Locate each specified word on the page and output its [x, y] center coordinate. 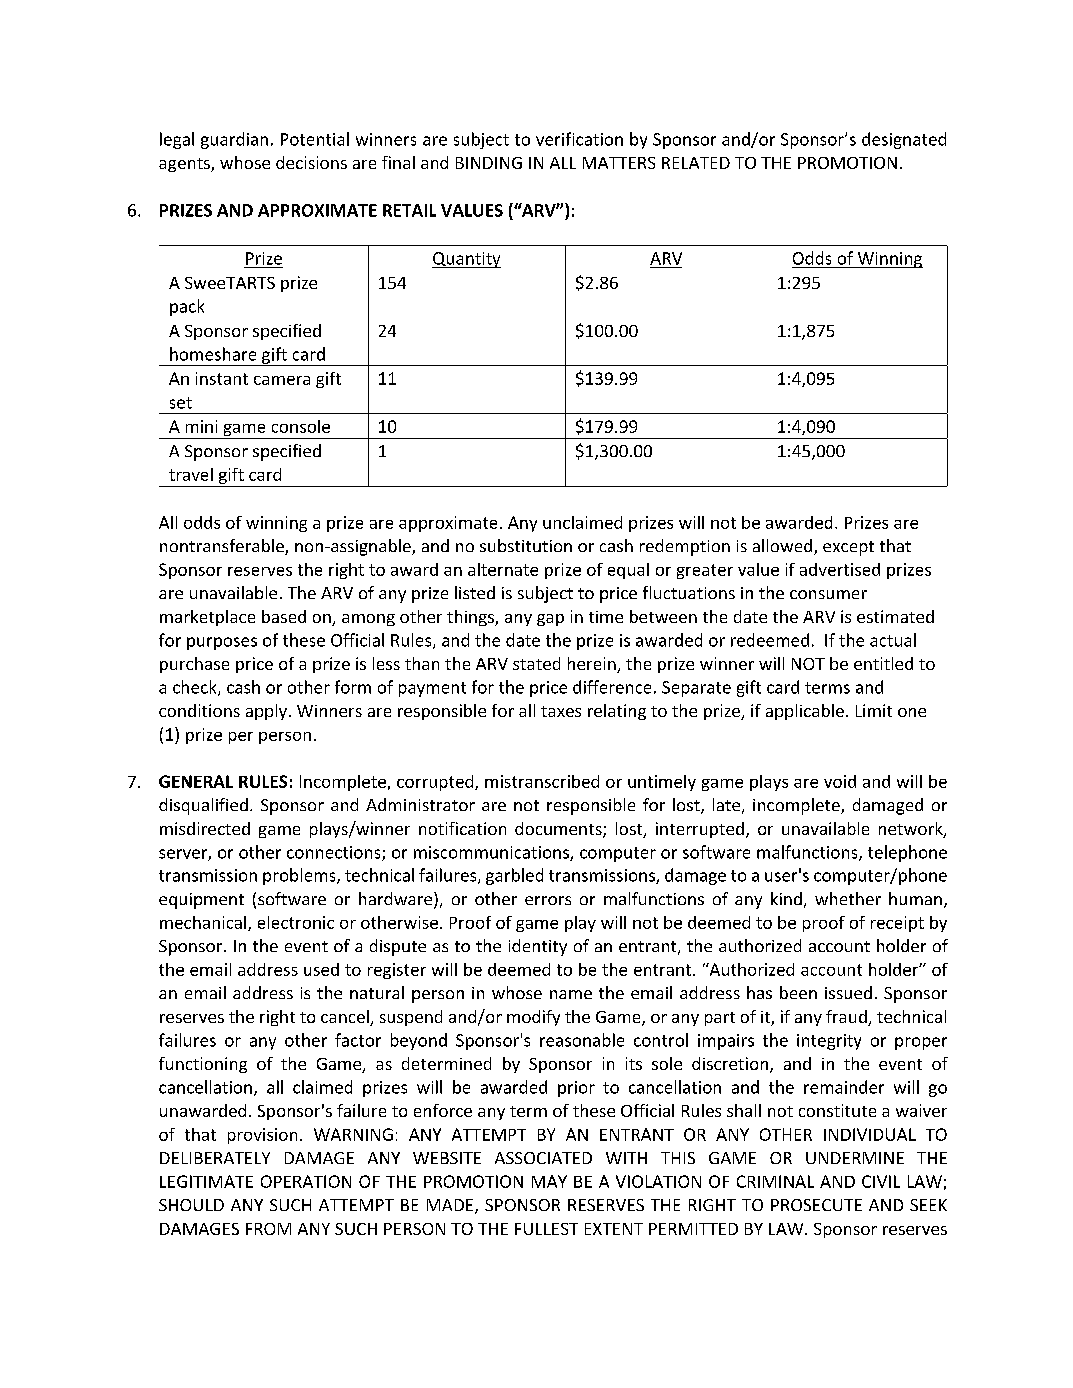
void [840, 781]
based [284, 616]
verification [579, 139]
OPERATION [306, 1181]
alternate [503, 569]
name [571, 994]
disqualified [203, 806]
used [321, 969]
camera [282, 380]
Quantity [466, 260]
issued [848, 992]
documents [559, 830]
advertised [840, 569]
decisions [311, 162]
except [848, 548]
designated [904, 140]
